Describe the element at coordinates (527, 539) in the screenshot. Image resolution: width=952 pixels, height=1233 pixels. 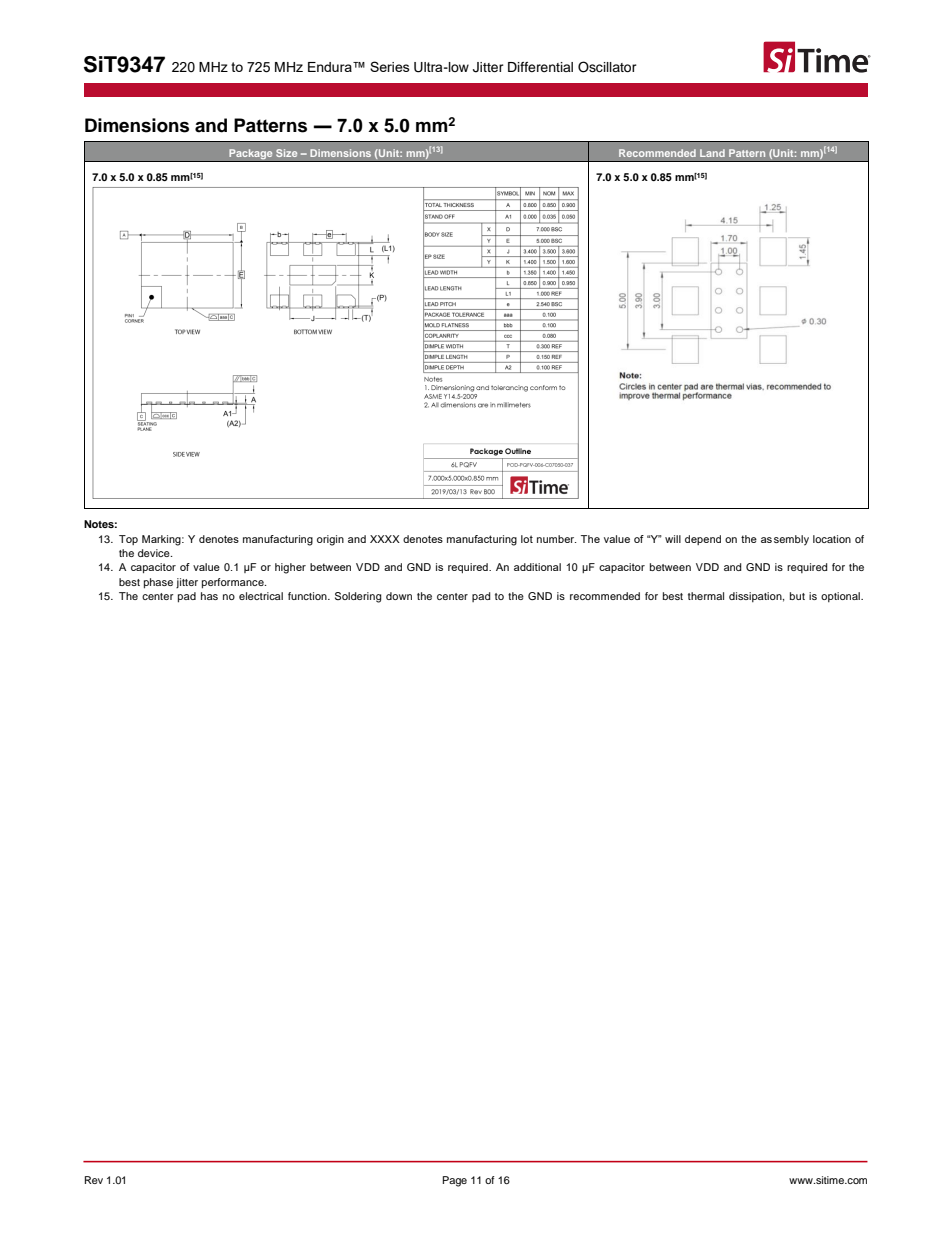
I see `lot` at that location.
